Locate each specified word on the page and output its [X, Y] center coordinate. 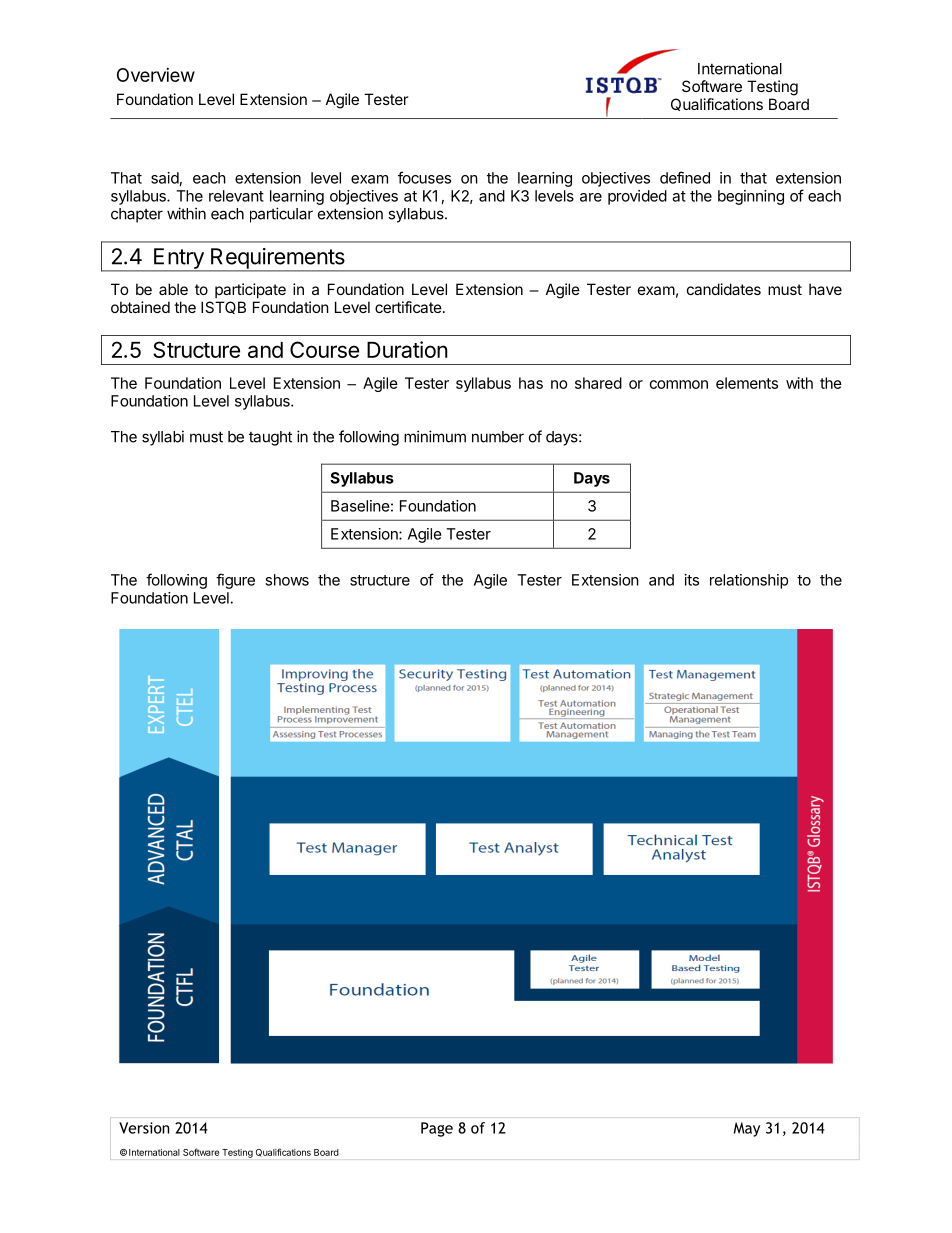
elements [747, 383]
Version [144, 1128]
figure [235, 581]
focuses [424, 177]
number [498, 437]
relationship [749, 581]
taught [270, 438]
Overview [156, 75]
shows [287, 580]
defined [685, 177]
